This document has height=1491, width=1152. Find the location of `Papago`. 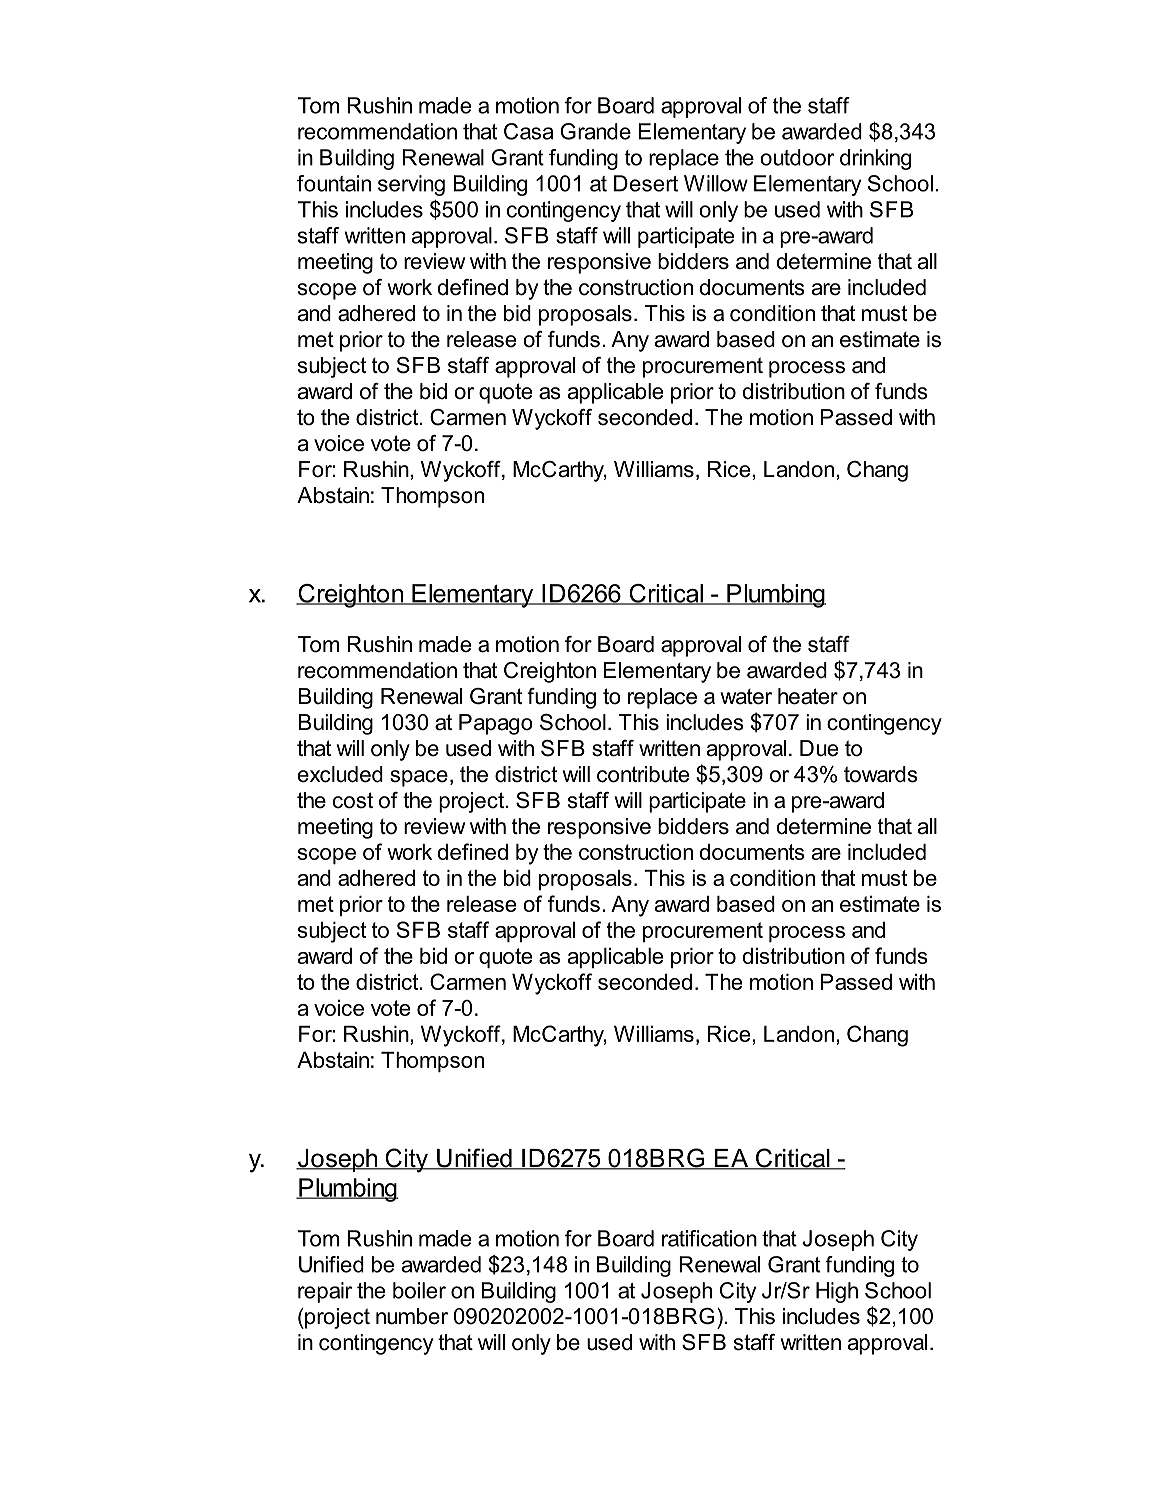

Papago is located at coordinates (496, 724).
